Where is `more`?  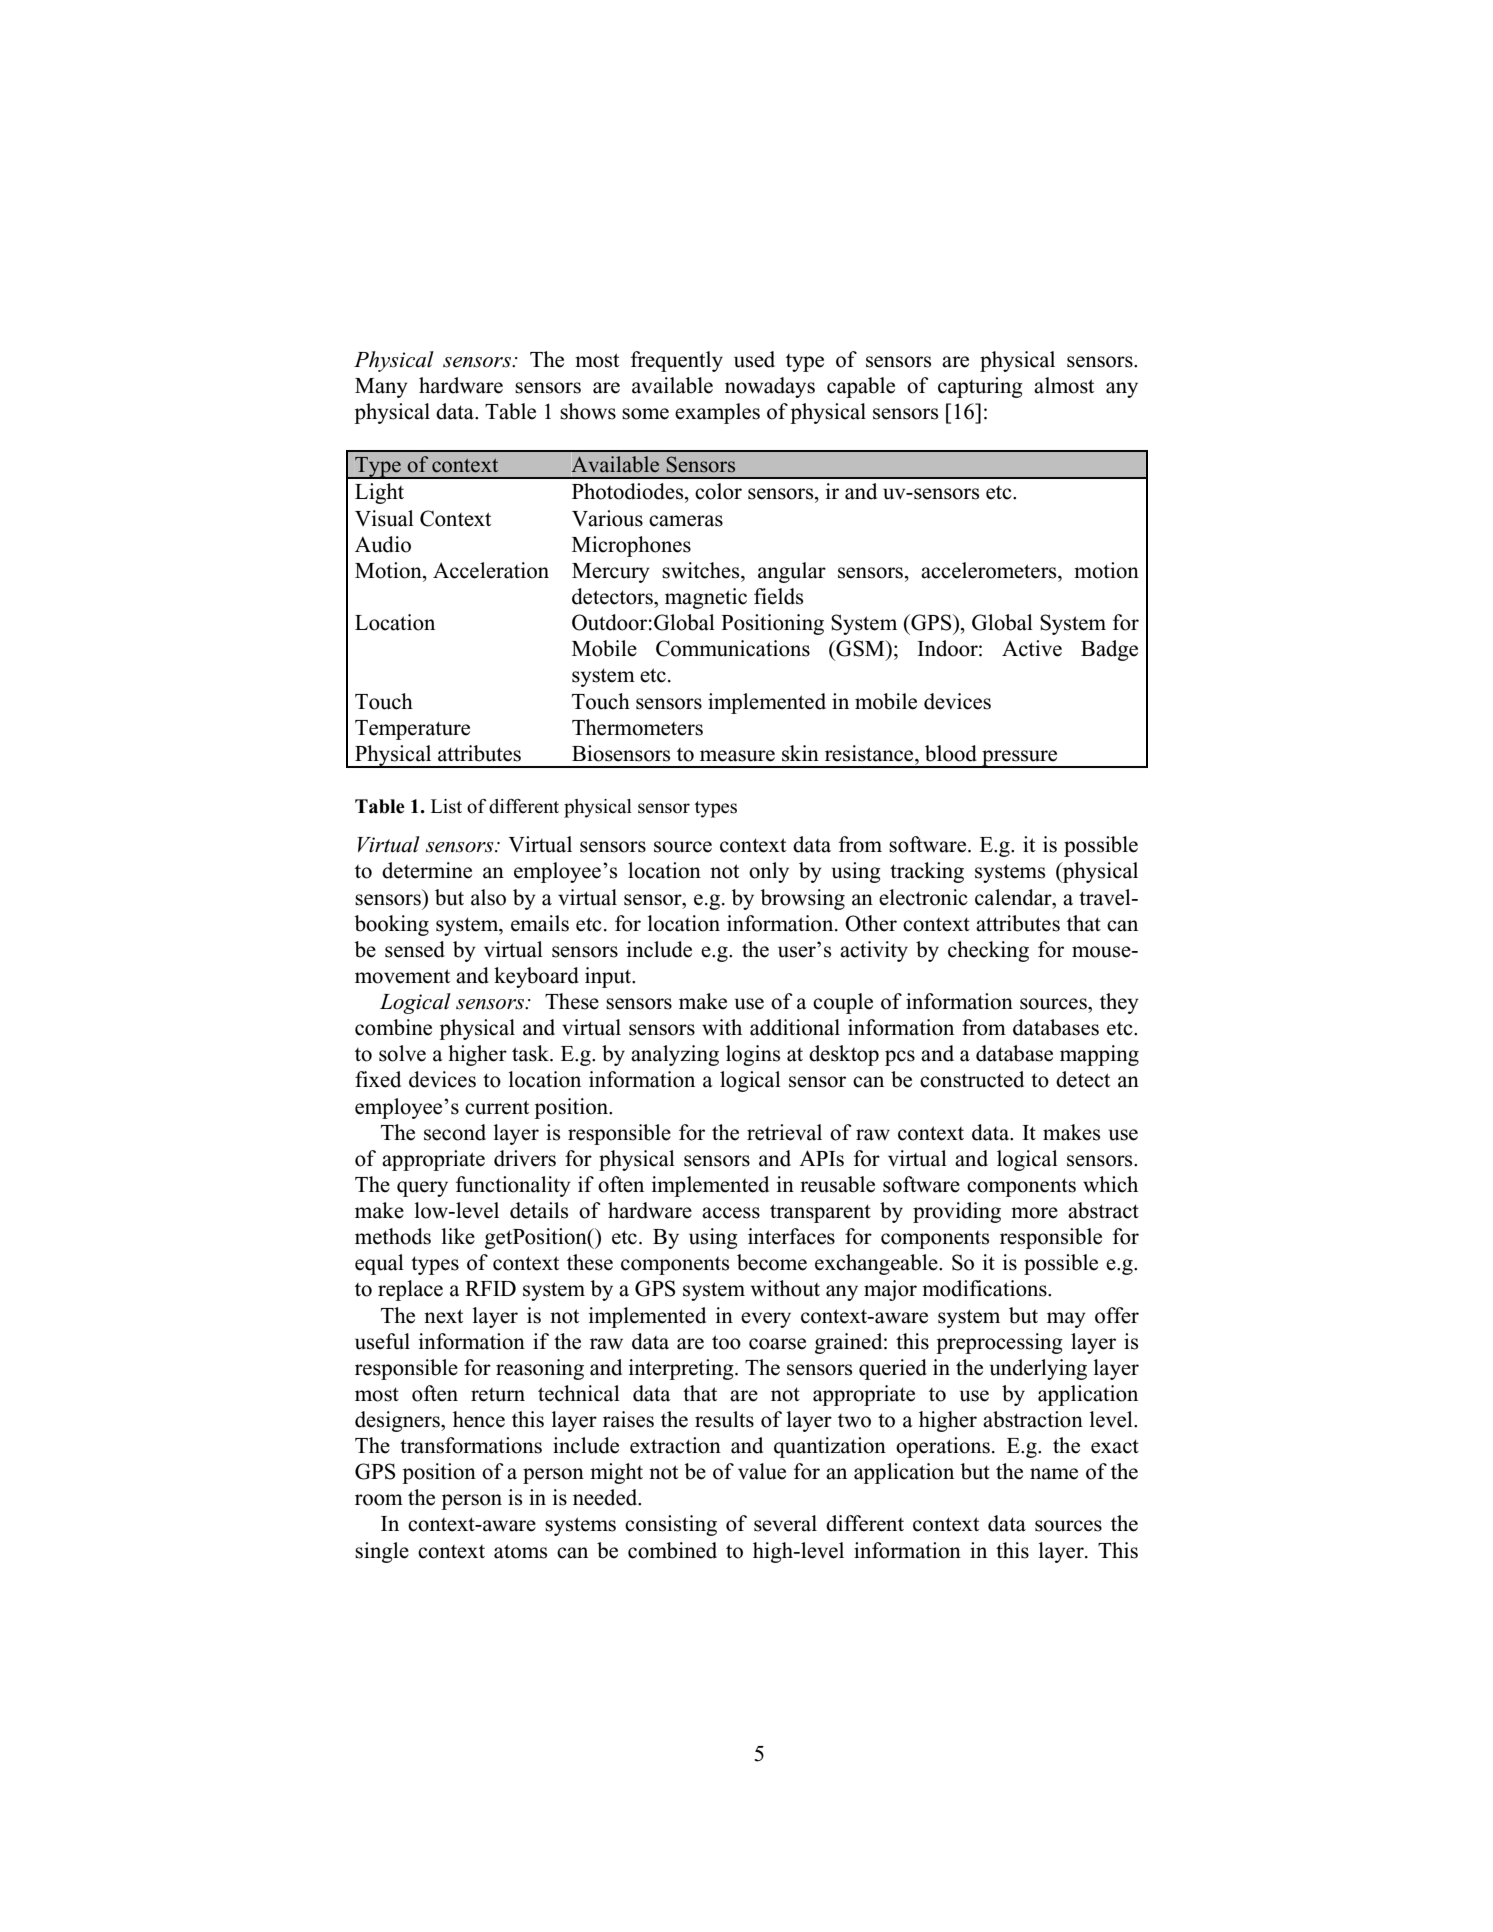 more is located at coordinates (1034, 1213).
